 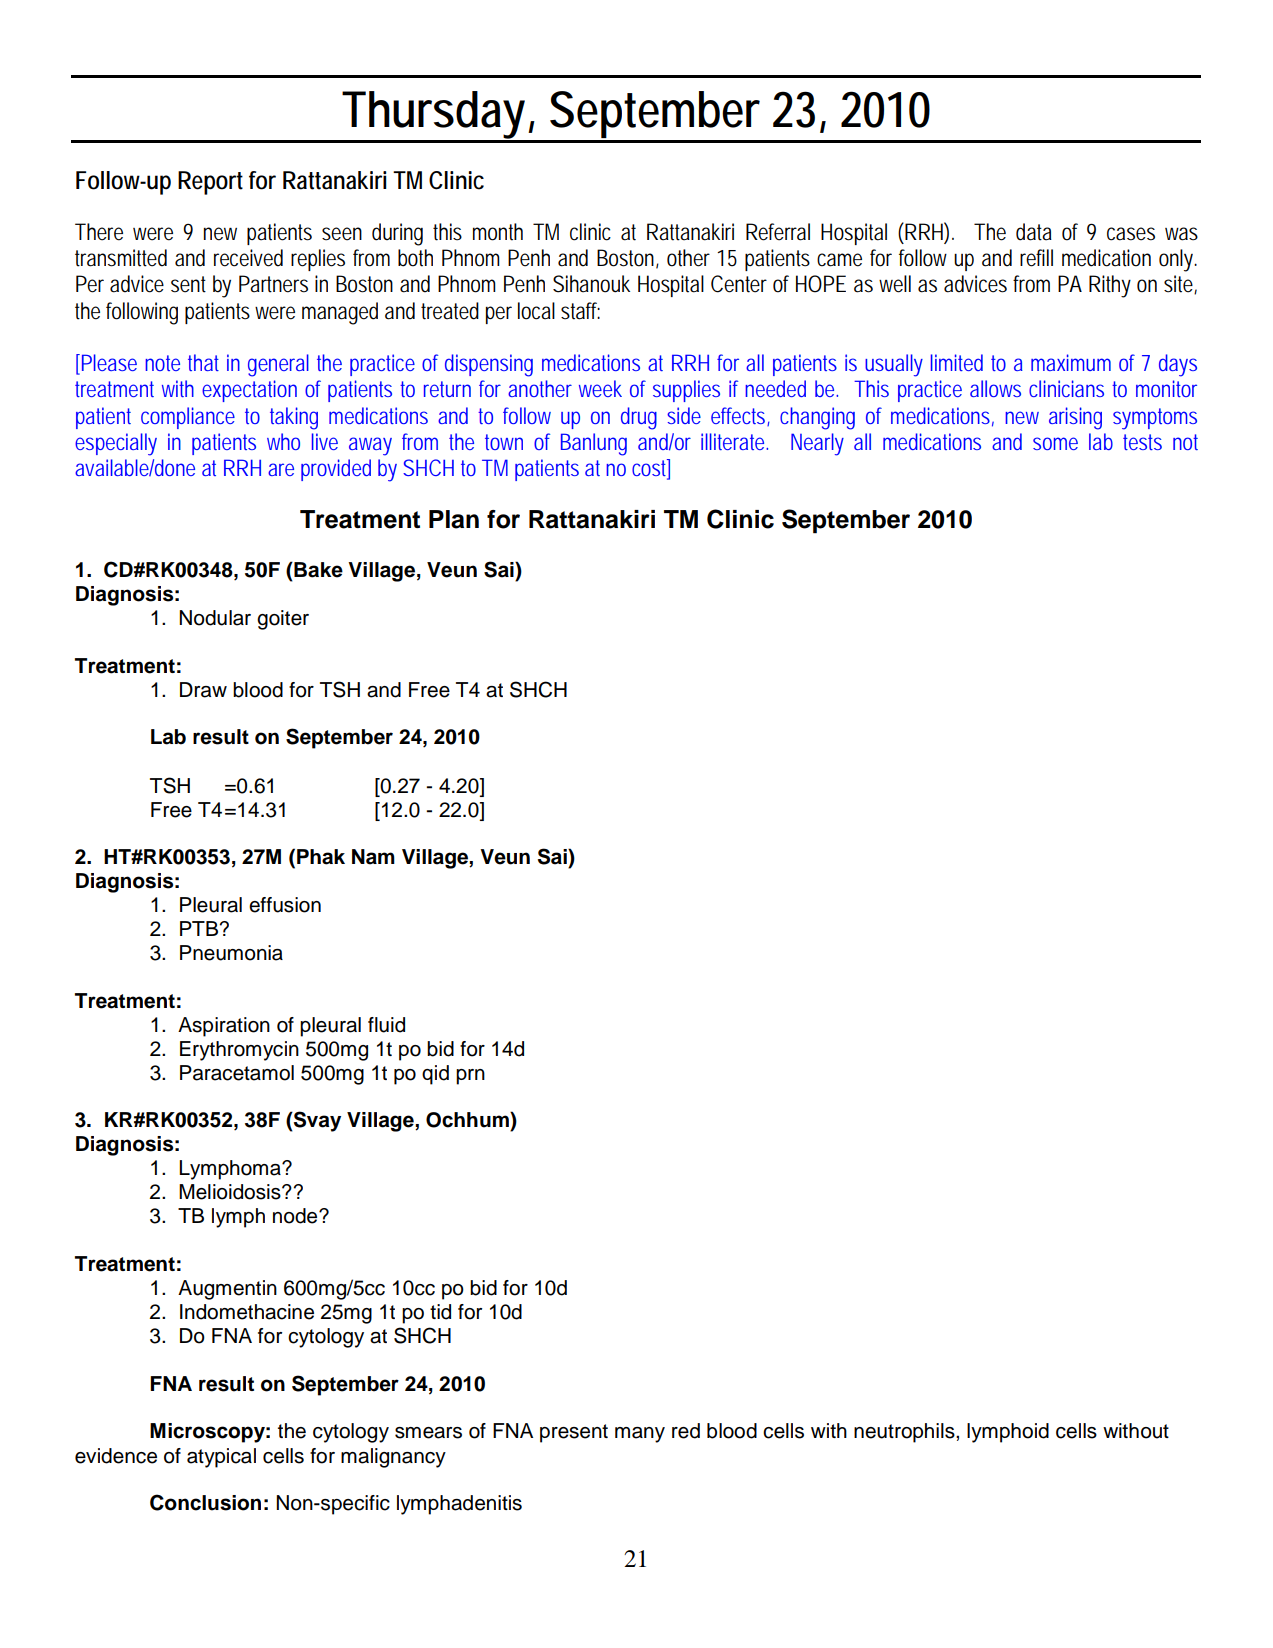 I want to click on Referral, so click(x=778, y=232).
